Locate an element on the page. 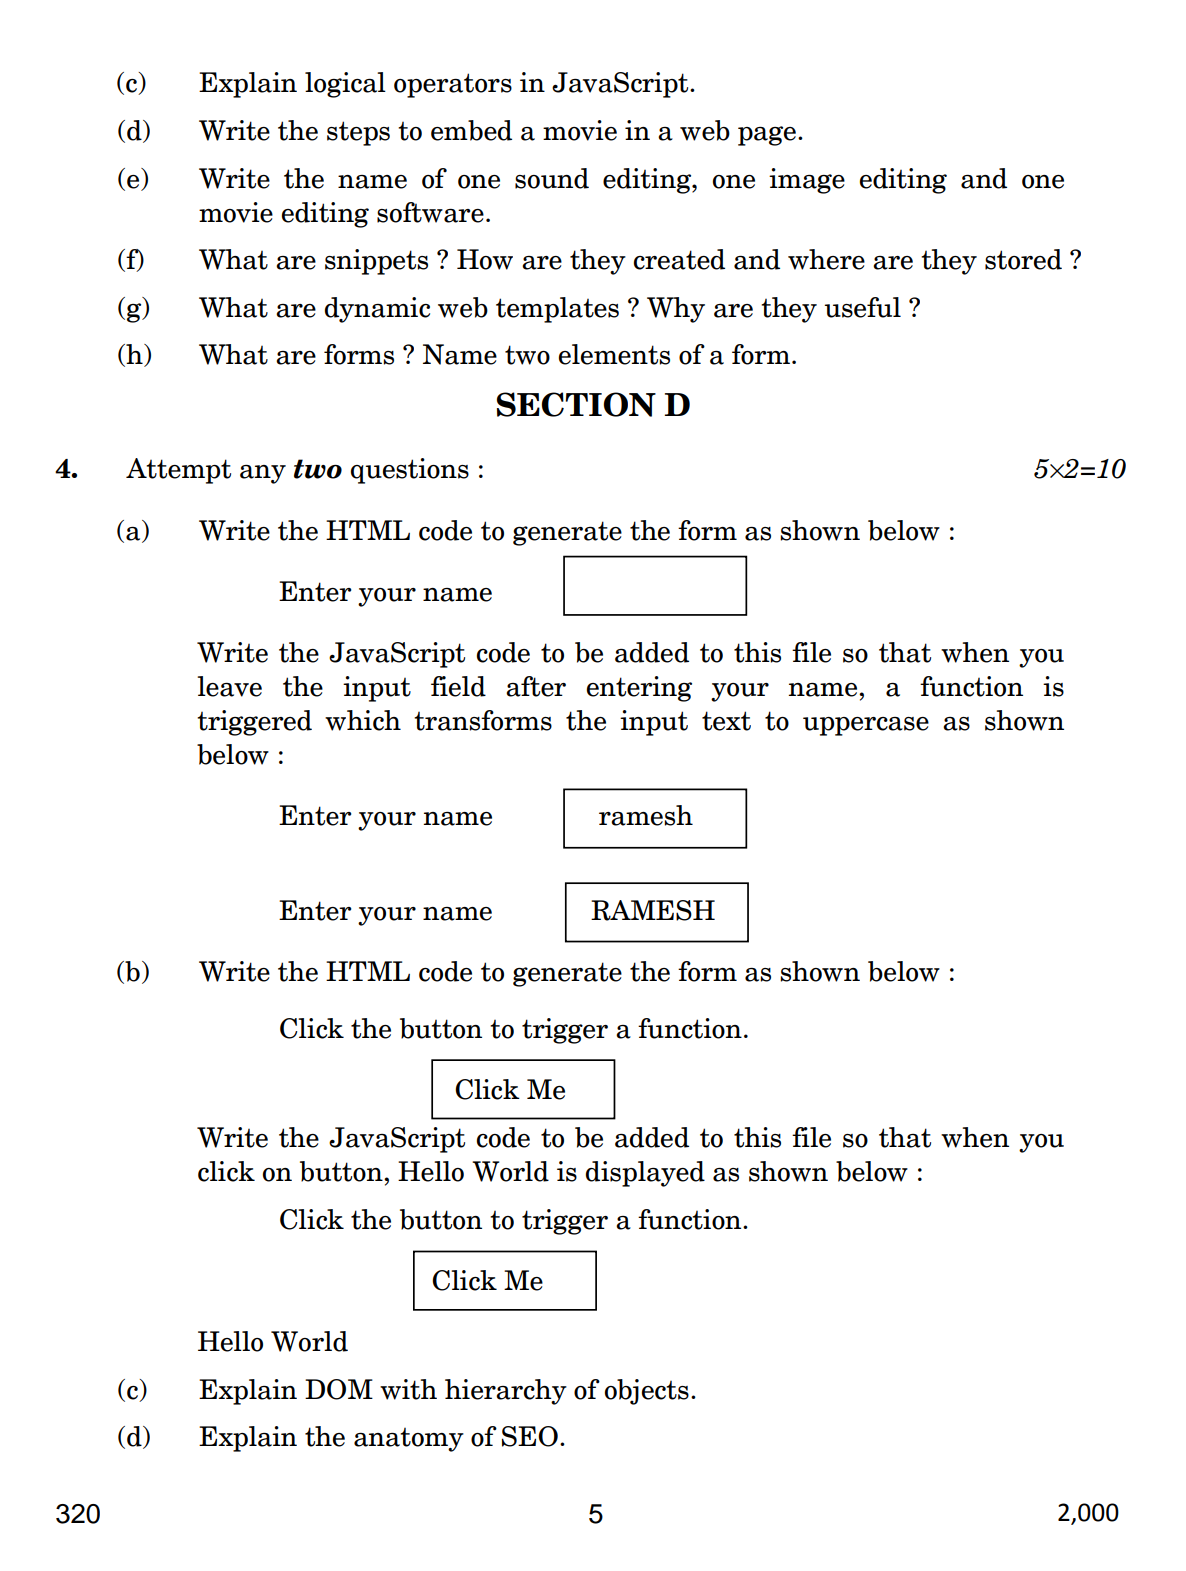 Image resolution: width=1186 pixels, height=1571 pixels. sound is located at coordinates (552, 178).
